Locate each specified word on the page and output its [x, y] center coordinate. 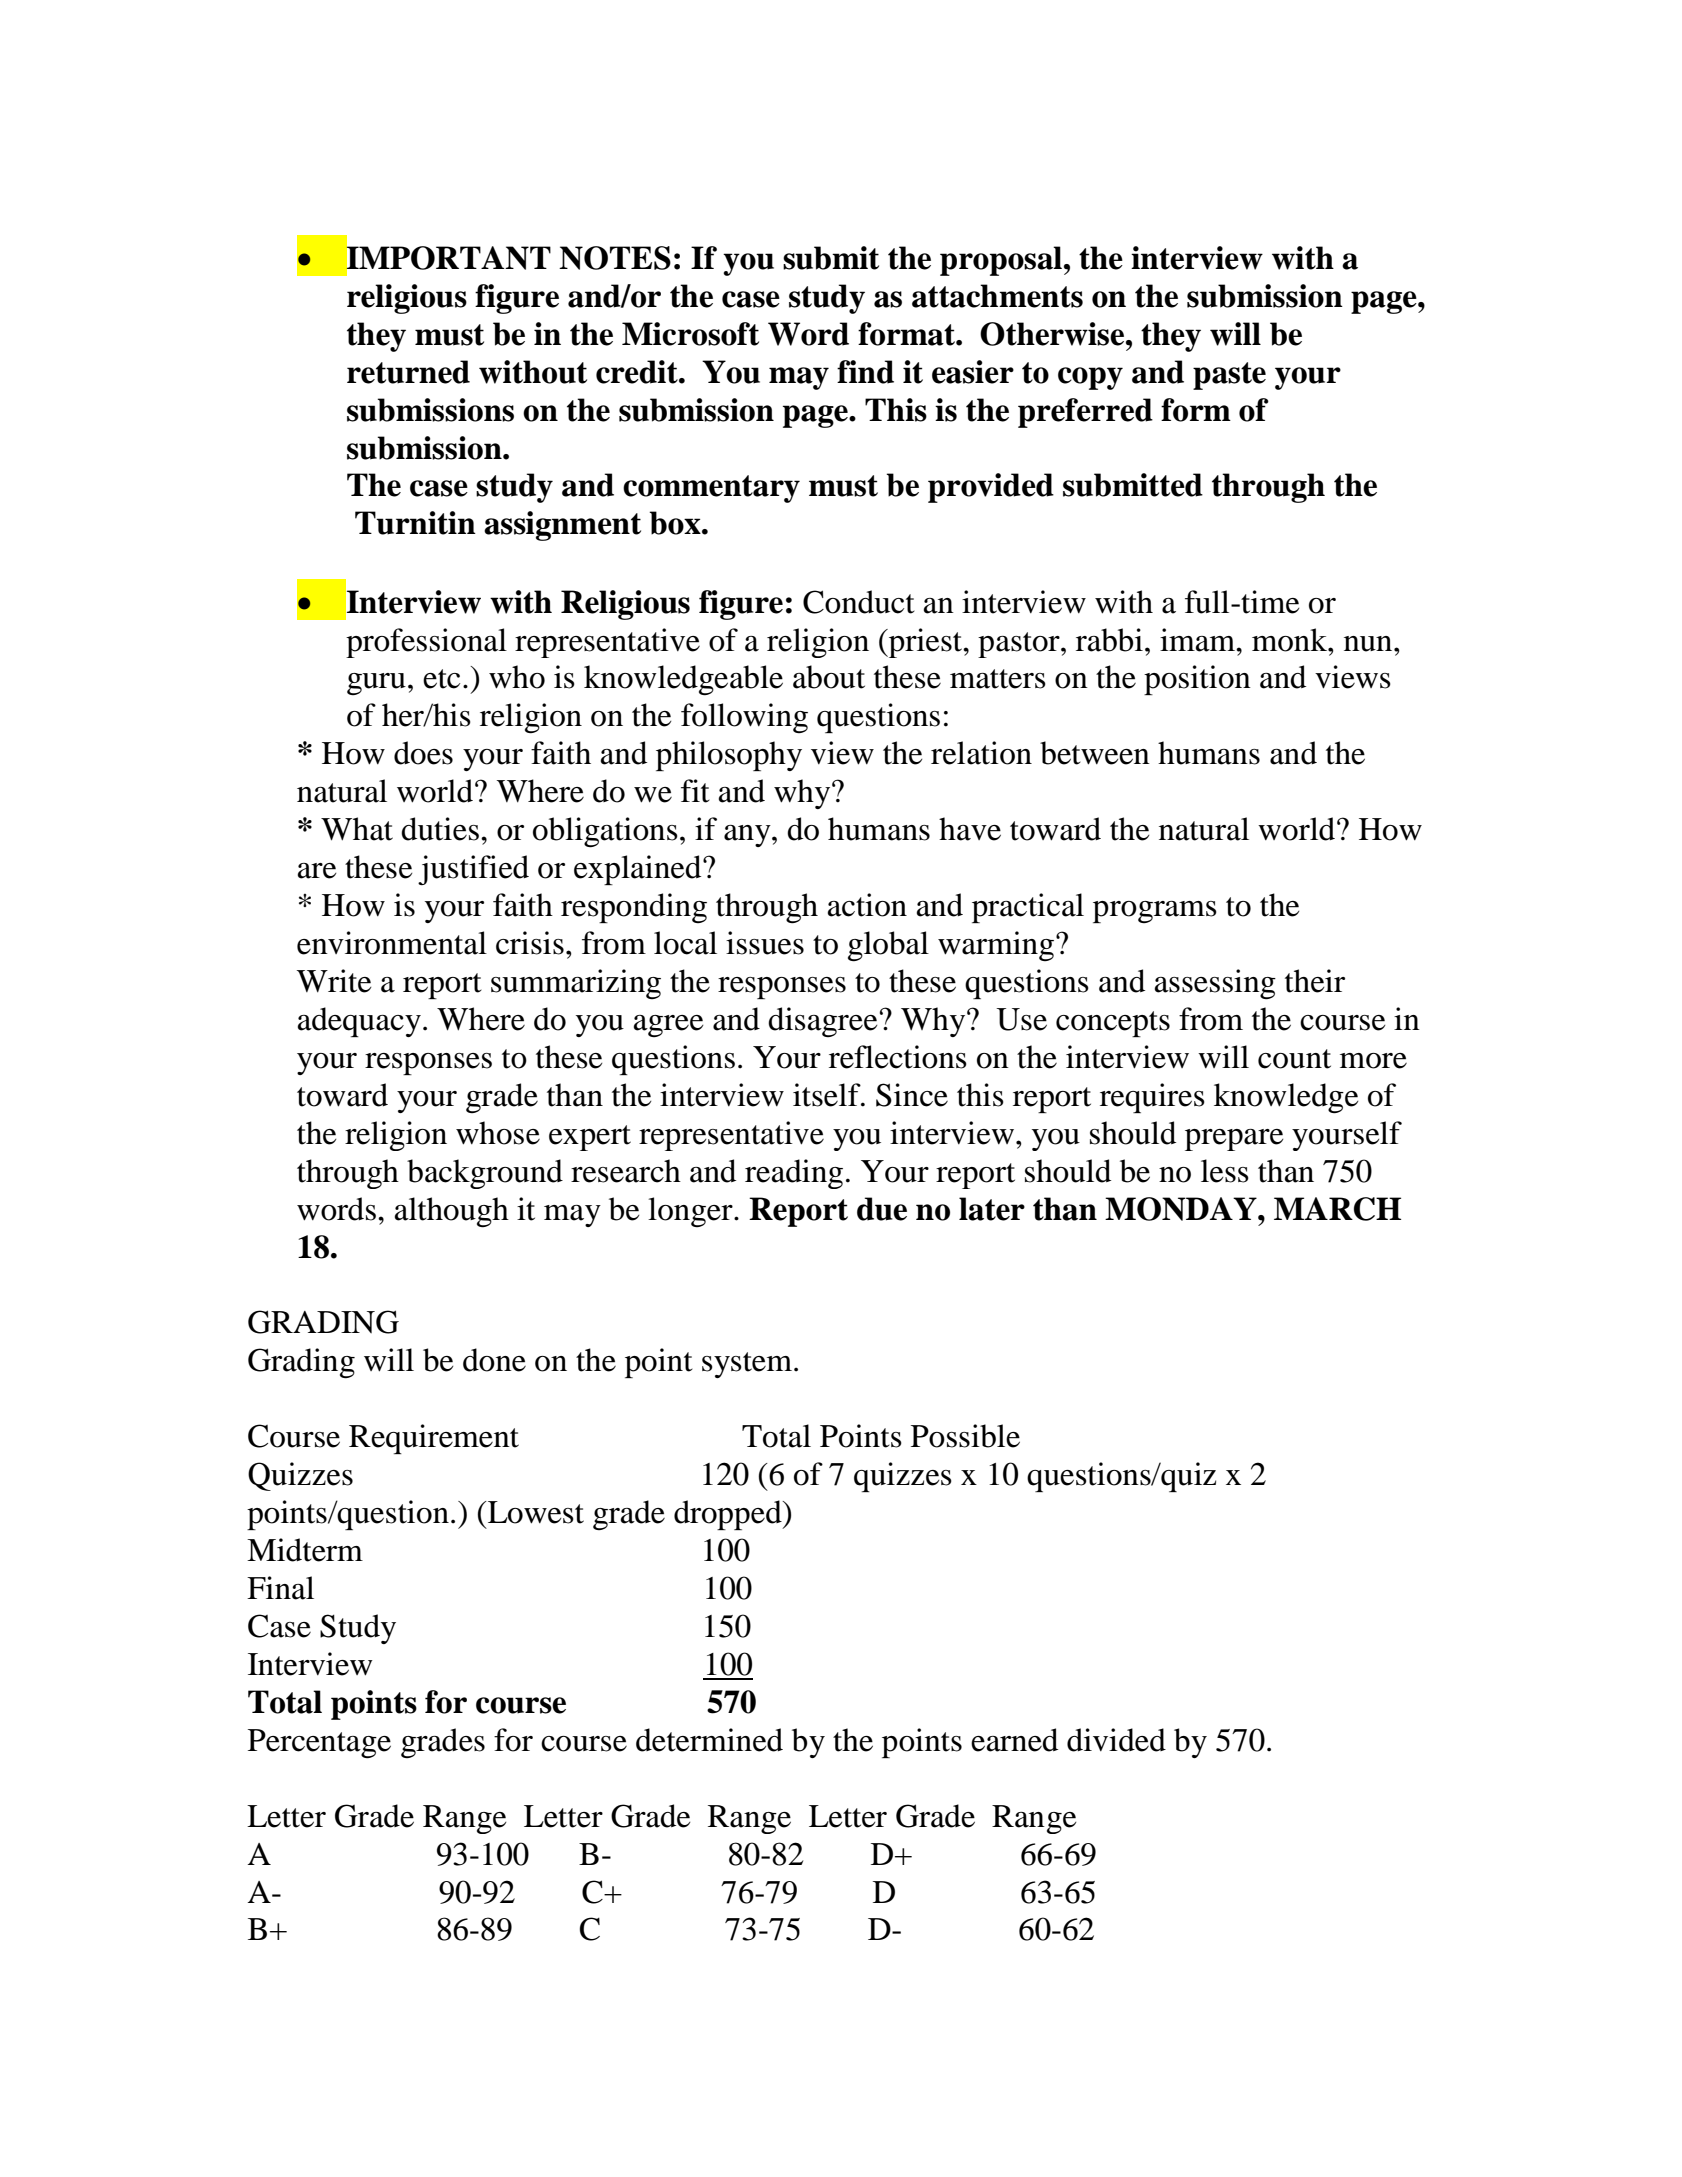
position [1197, 680]
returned [408, 372]
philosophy [729, 756]
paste [1229, 376]
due [882, 1209]
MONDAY [1182, 1209]
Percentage [319, 1744]
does [423, 753]
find [865, 372]
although [452, 1212]
